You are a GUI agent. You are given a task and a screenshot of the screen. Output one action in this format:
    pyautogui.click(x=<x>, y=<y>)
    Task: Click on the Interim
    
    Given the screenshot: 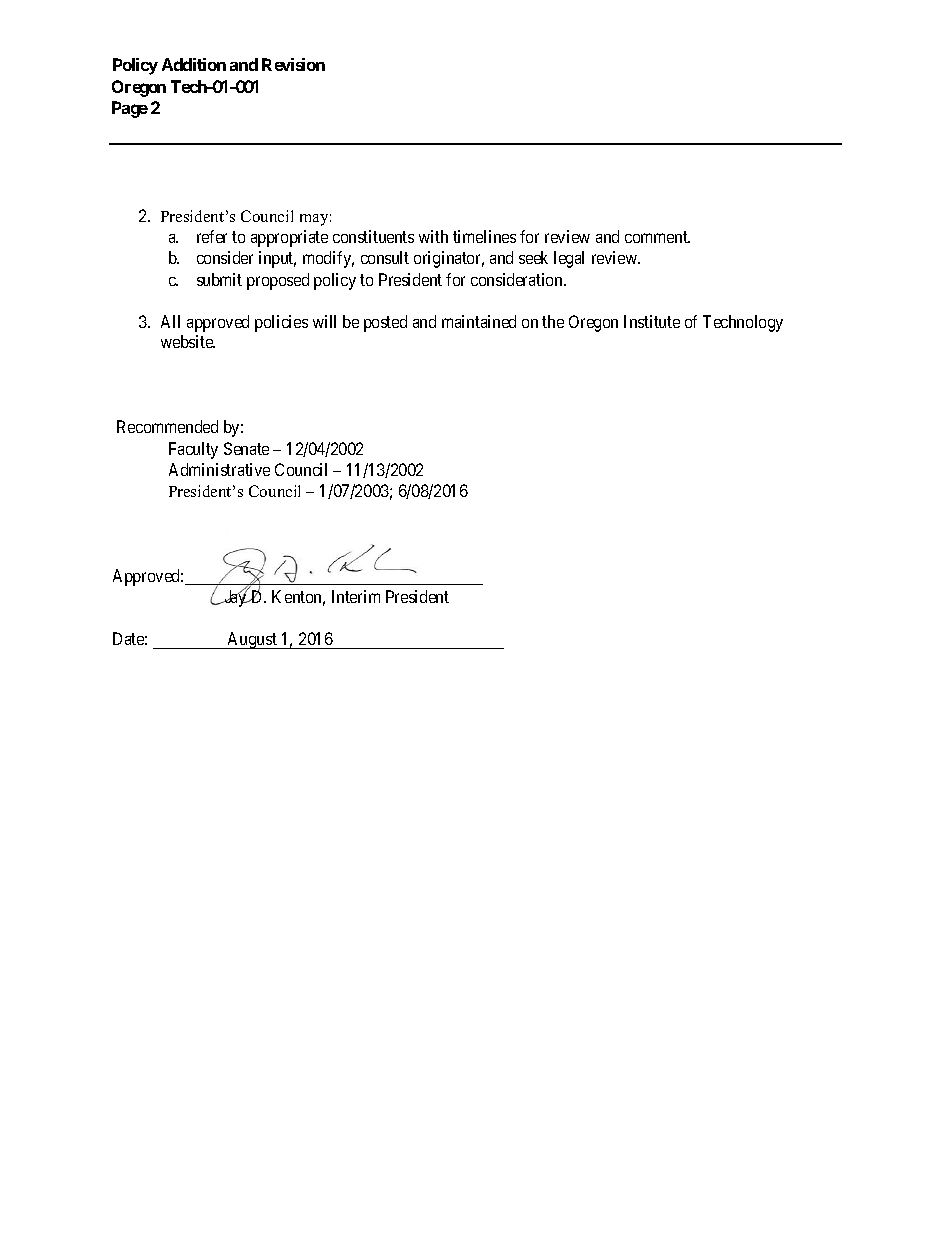 What is the action you would take?
    pyautogui.click(x=356, y=596)
